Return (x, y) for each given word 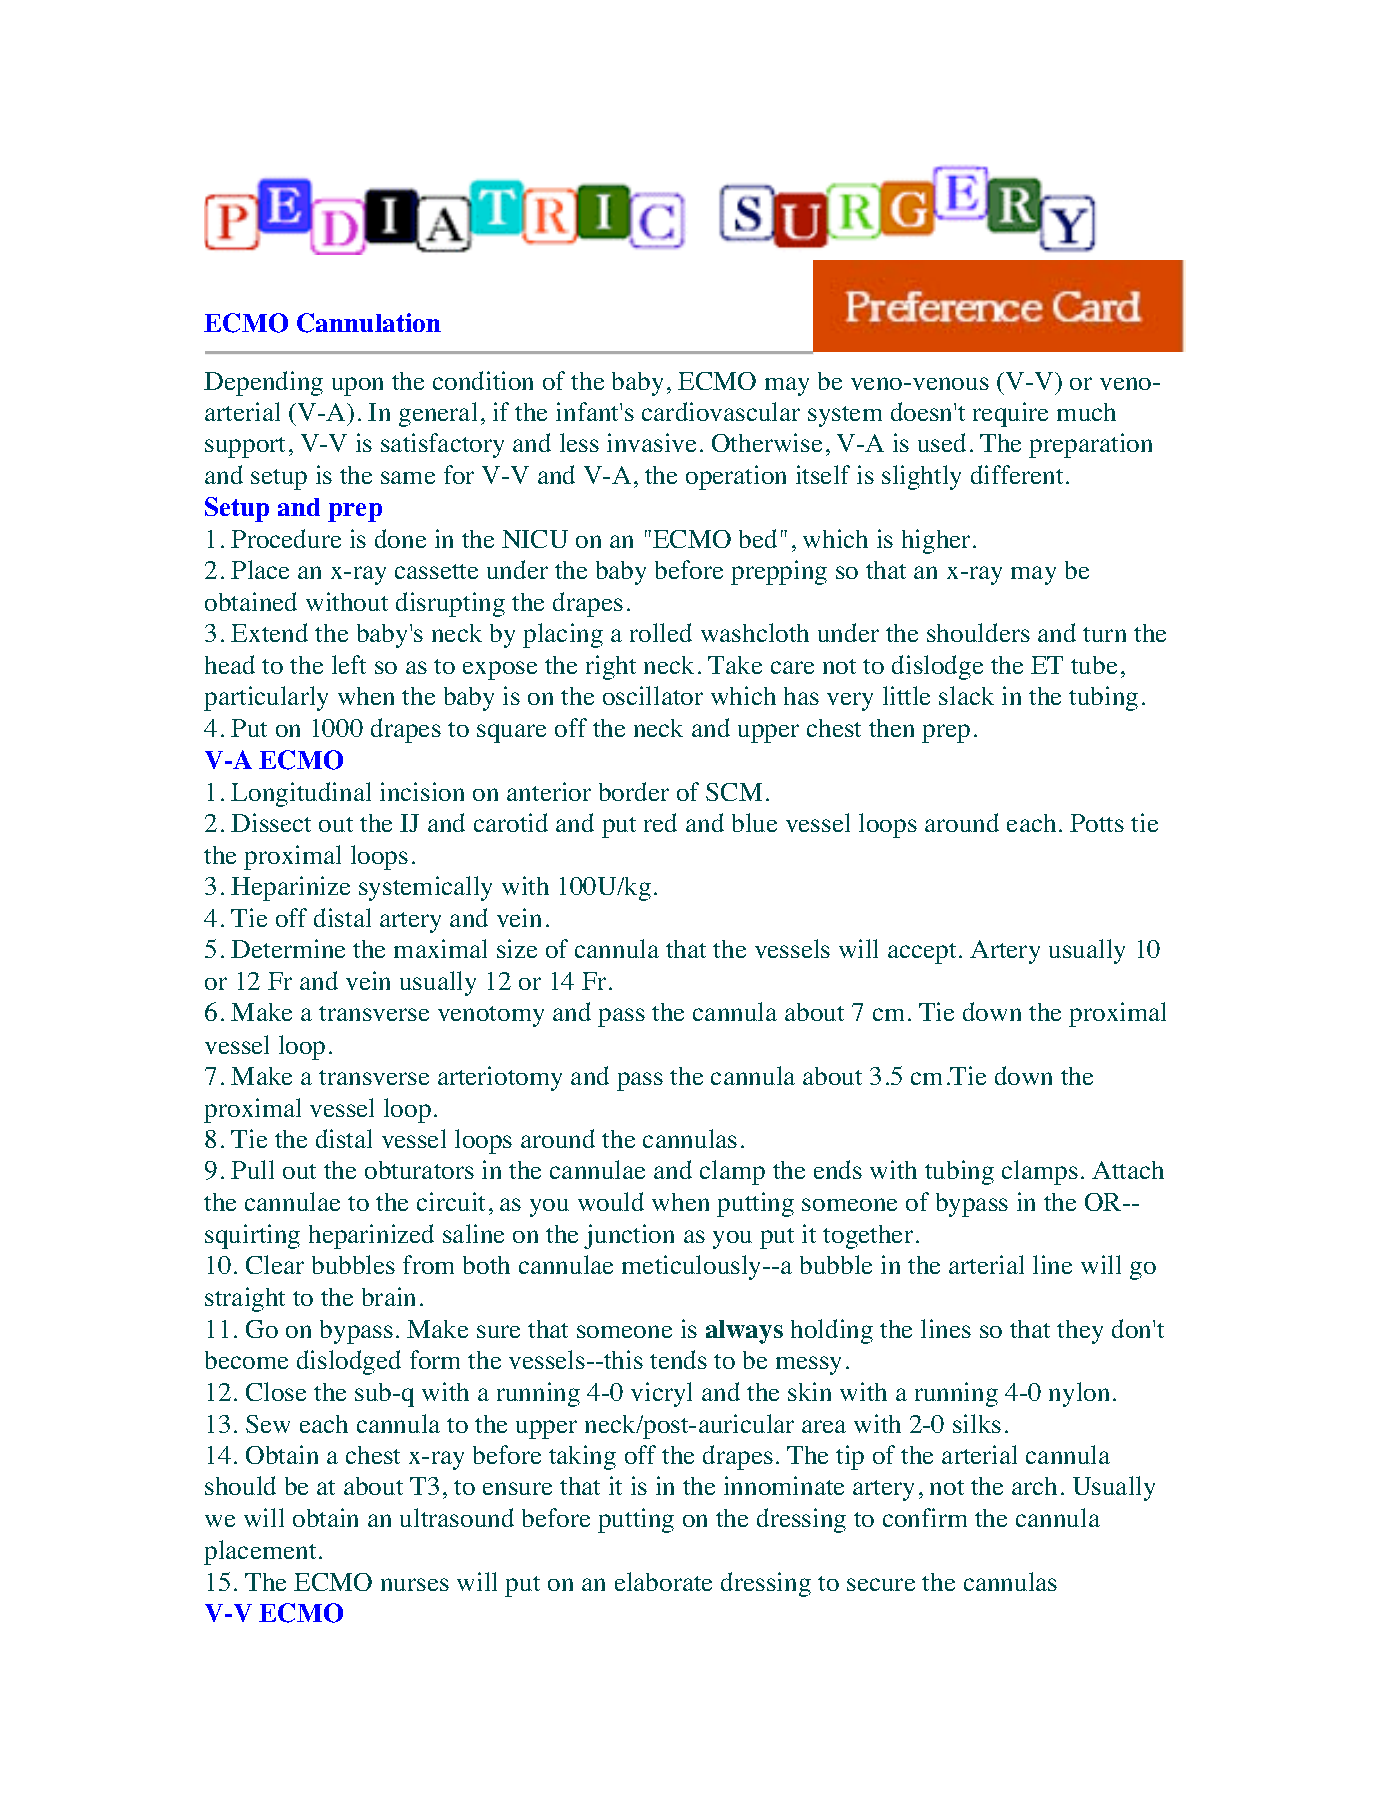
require (1010, 414)
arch (1034, 1486)
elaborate (663, 1581)
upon (357, 386)
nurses (415, 1584)
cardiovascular (721, 411)
